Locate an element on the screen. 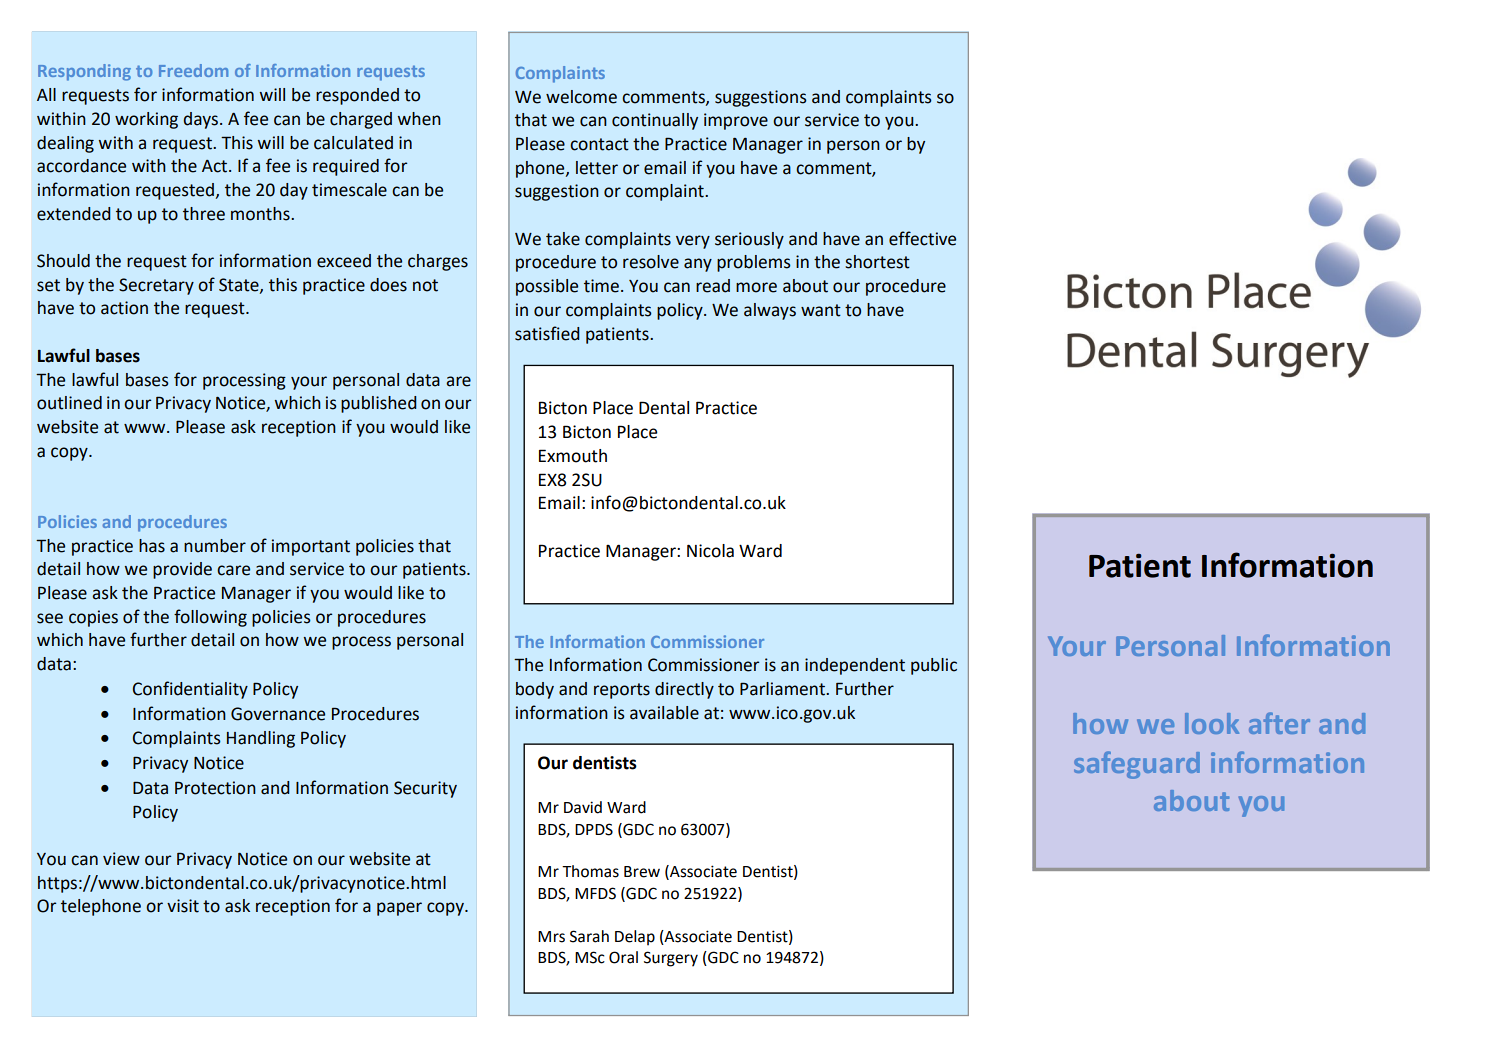  public is located at coordinates (934, 666).
